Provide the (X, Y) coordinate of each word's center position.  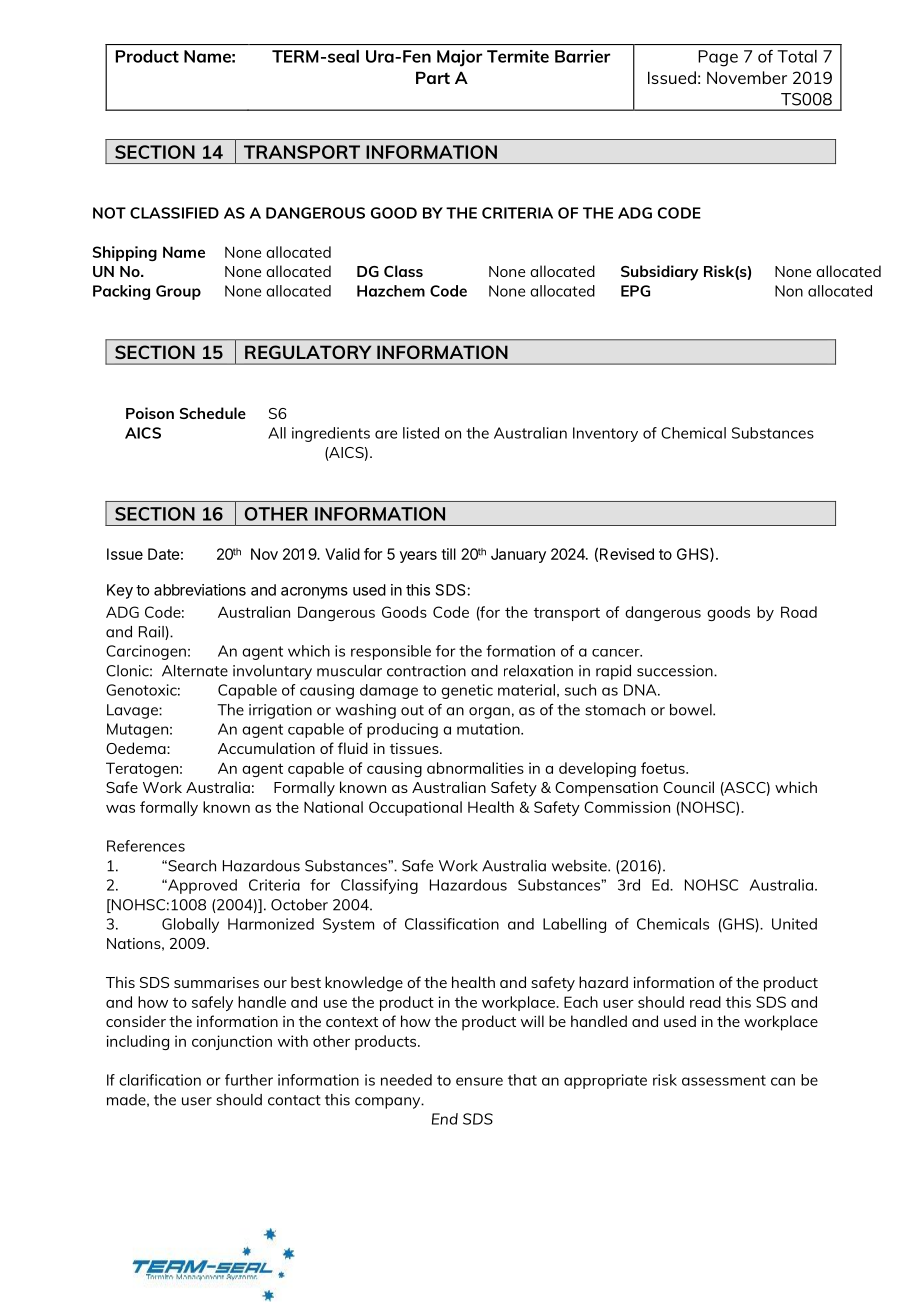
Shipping (125, 253)
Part (433, 77)
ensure (479, 1081)
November (747, 77)
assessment (724, 1080)
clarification (160, 1080)
